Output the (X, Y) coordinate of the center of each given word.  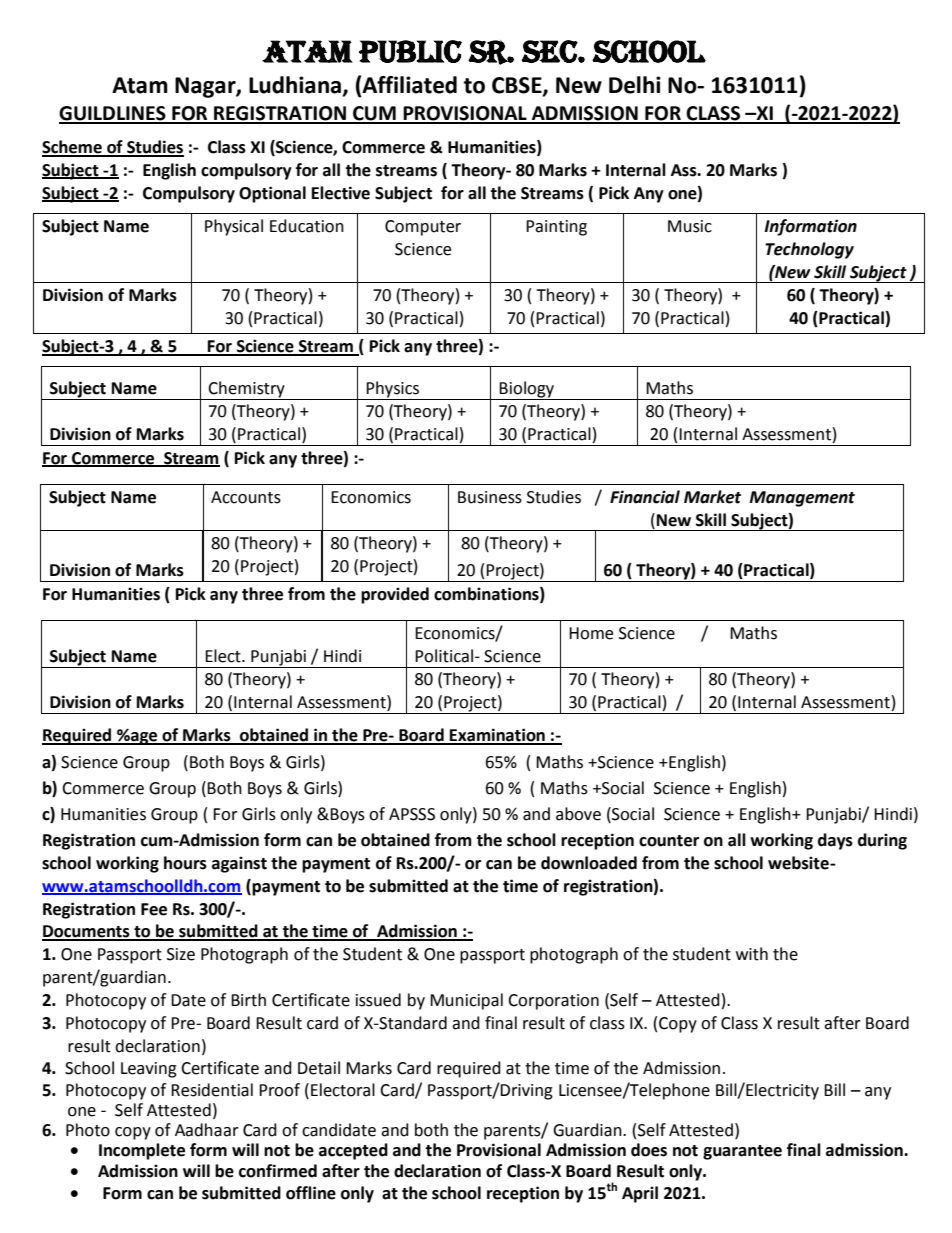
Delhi (635, 85)
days (835, 841)
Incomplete (142, 1151)
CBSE (518, 86)
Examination (497, 736)
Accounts (246, 497)
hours (185, 863)
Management (802, 499)
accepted (353, 1151)
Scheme (73, 148)
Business (490, 497)
